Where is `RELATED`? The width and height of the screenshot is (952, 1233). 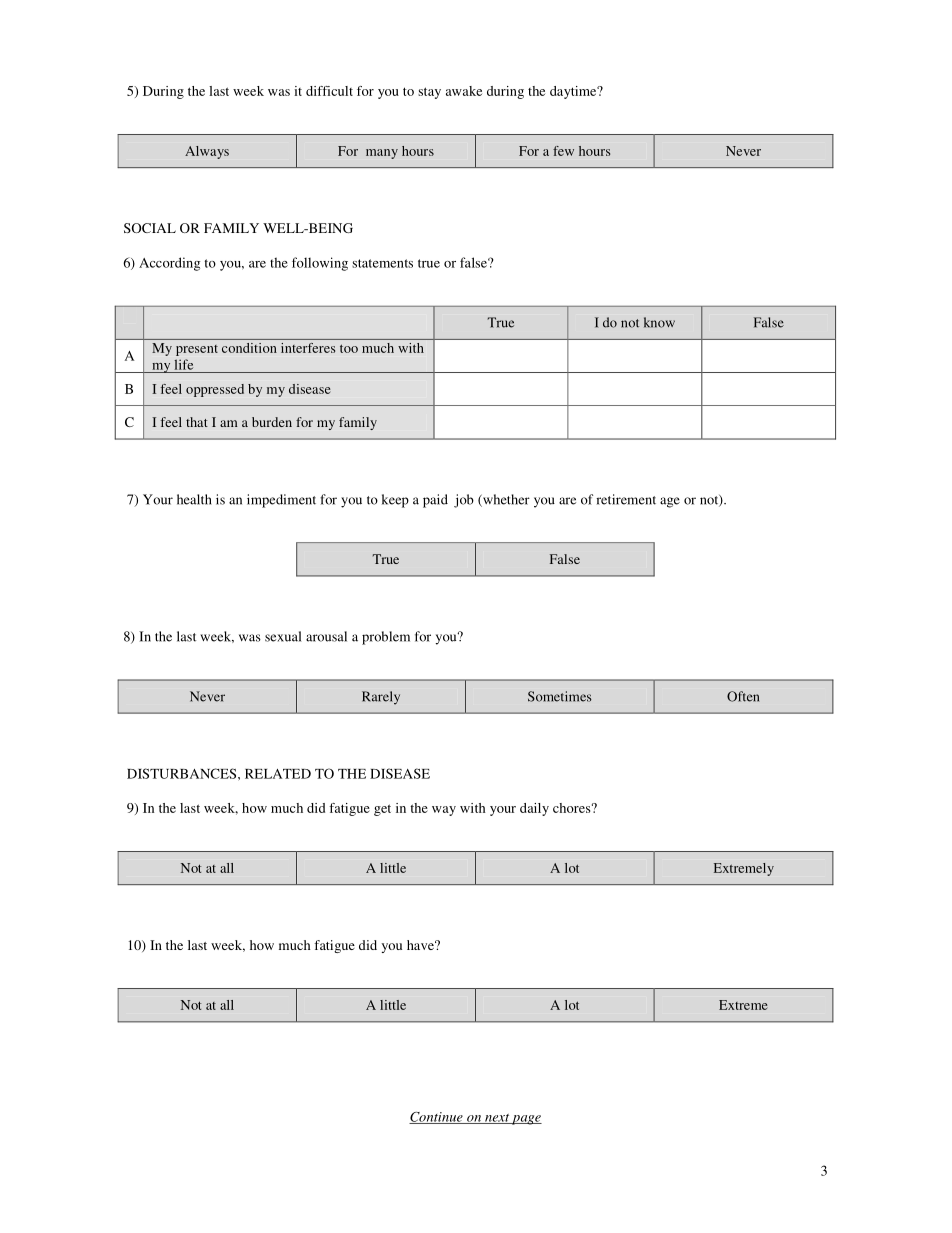
RELATED is located at coordinates (278, 774).
